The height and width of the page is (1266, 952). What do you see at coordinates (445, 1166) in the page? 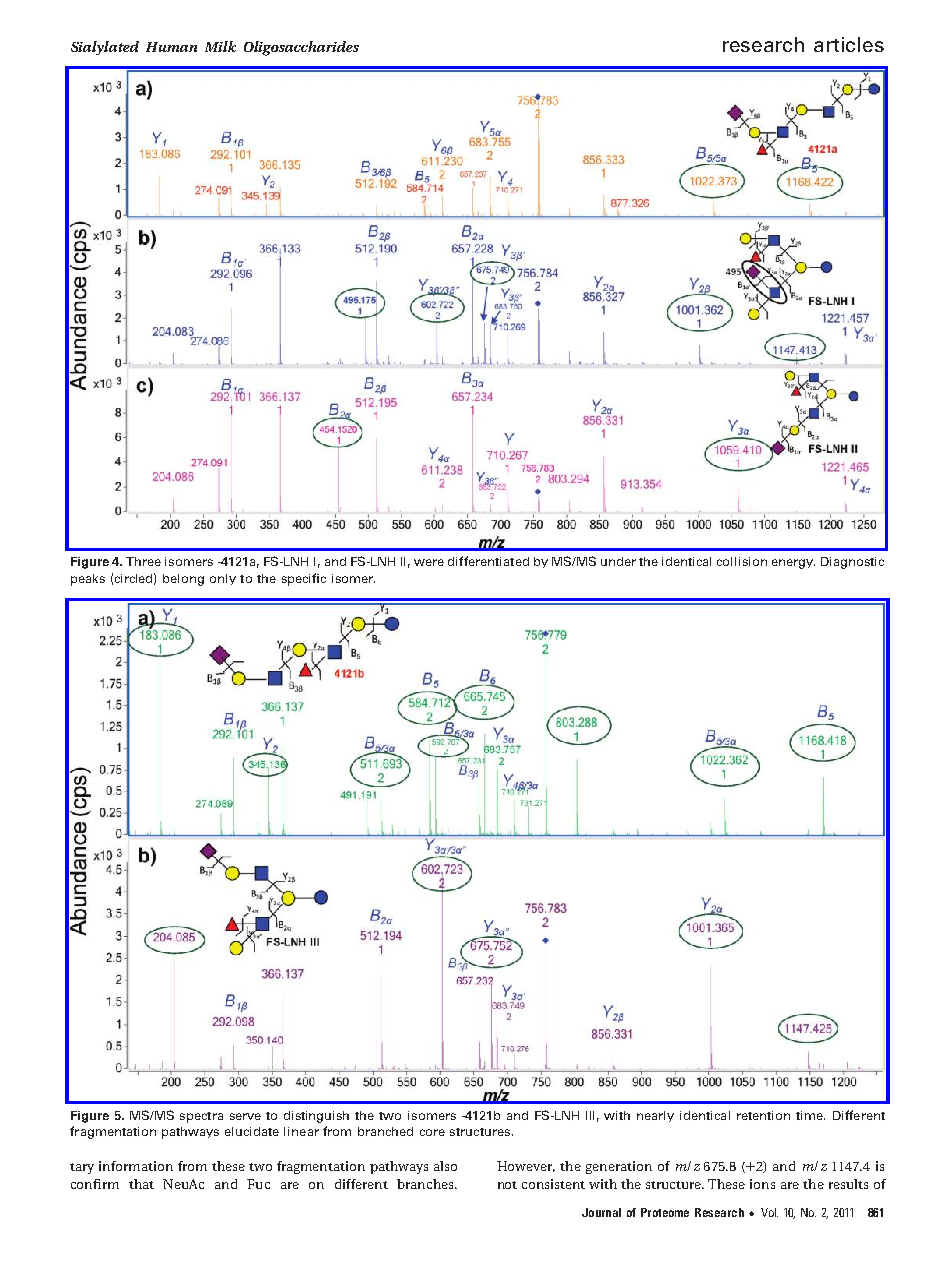
I see `also` at bounding box center [445, 1166].
